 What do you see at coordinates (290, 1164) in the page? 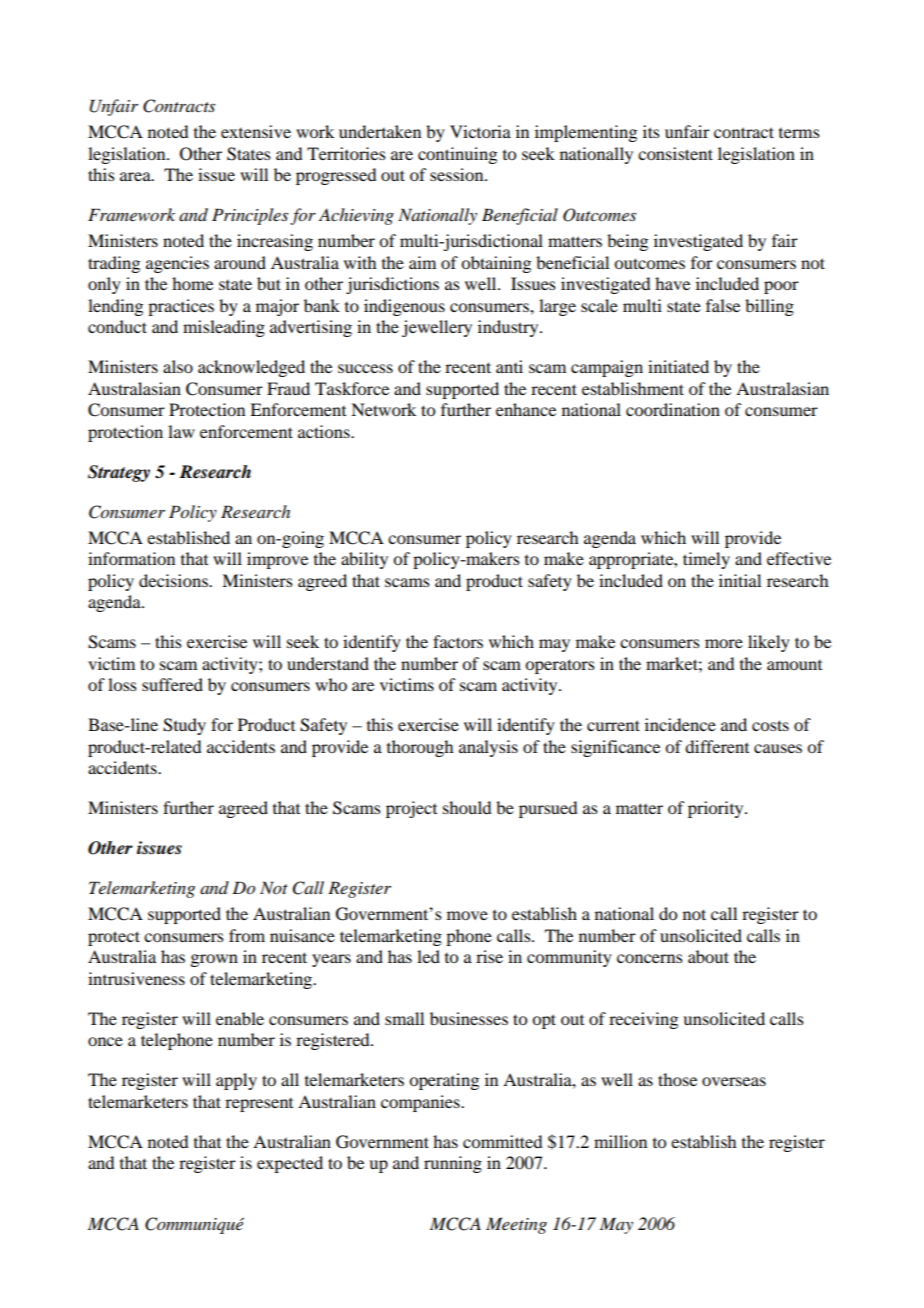
I see `expected` at bounding box center [290, 1164].
